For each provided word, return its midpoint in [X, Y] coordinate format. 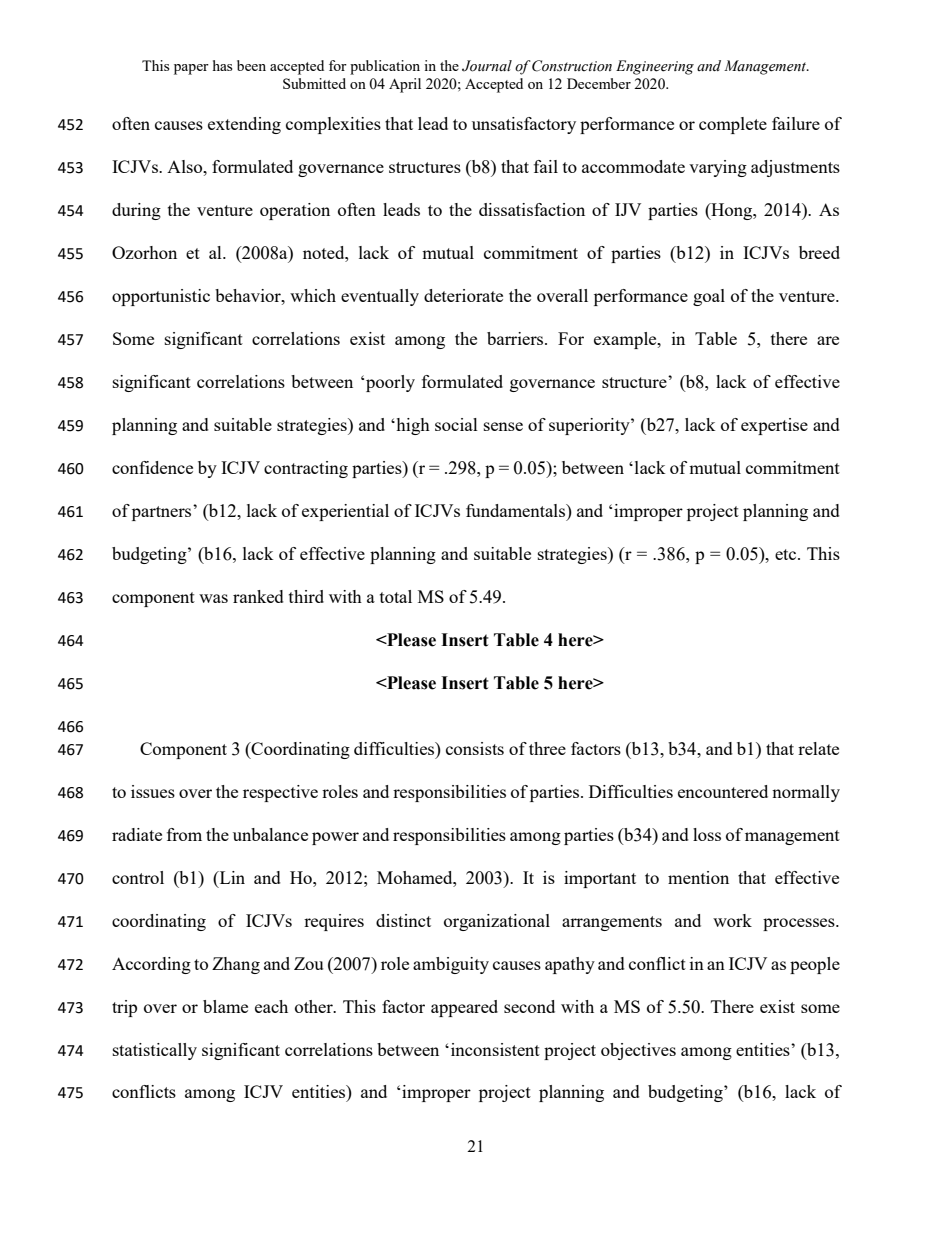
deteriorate [463, 295]
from [184, 834]
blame [225, 1006]
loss [707, 834]
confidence [152, 467]
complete [733, 125]
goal [709, 297]
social [456, 424]
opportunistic [161, 297]
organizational [497, 922]
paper [191, 69]
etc [787, 554]
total [396, 596]
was [213, 598]
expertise [774, 426]
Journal [487, 66]
